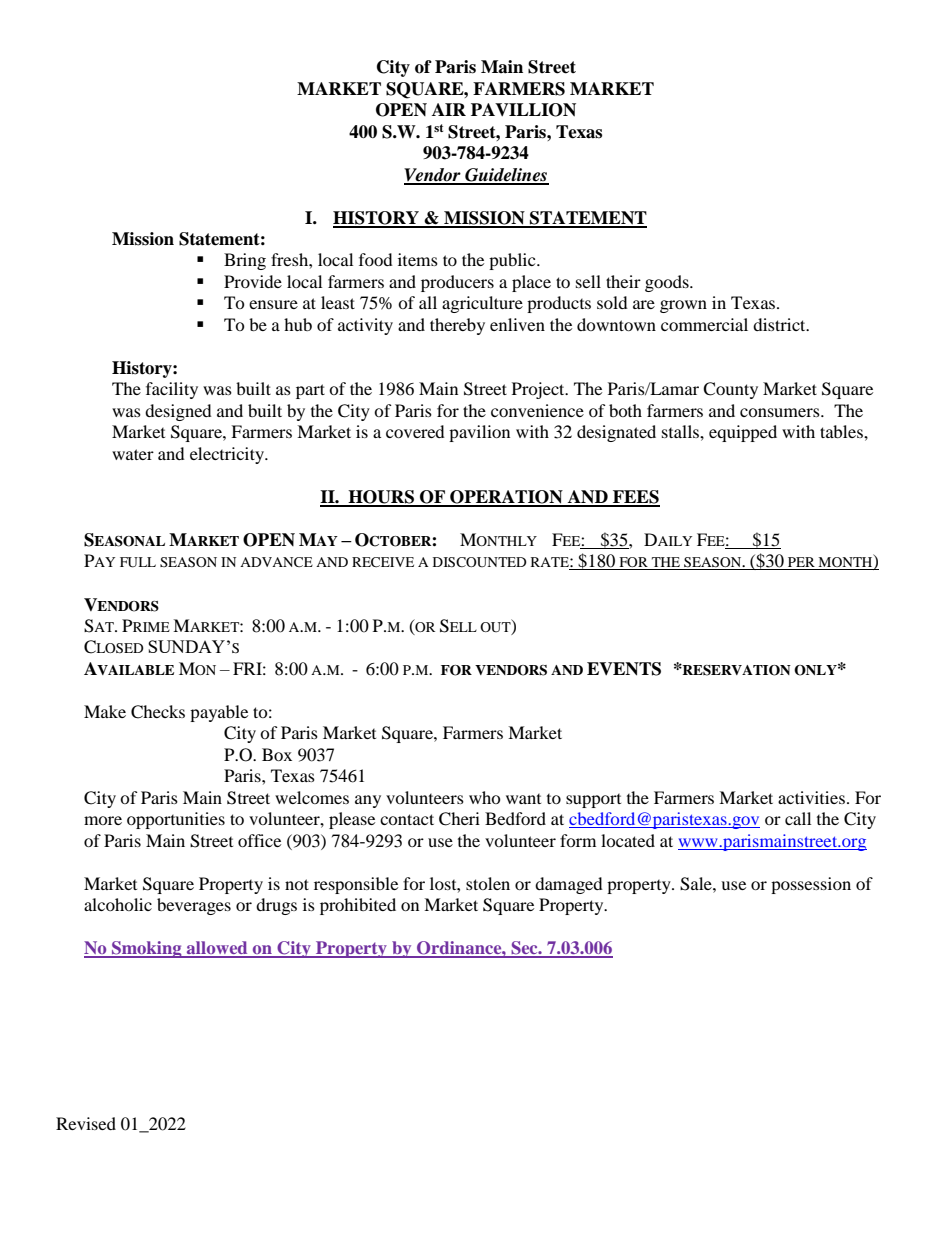 This image has height=1233, width=952. What do you see at coordinates (488, 883) in the image?
I see `stolen` at bounding box center [488, 883].
